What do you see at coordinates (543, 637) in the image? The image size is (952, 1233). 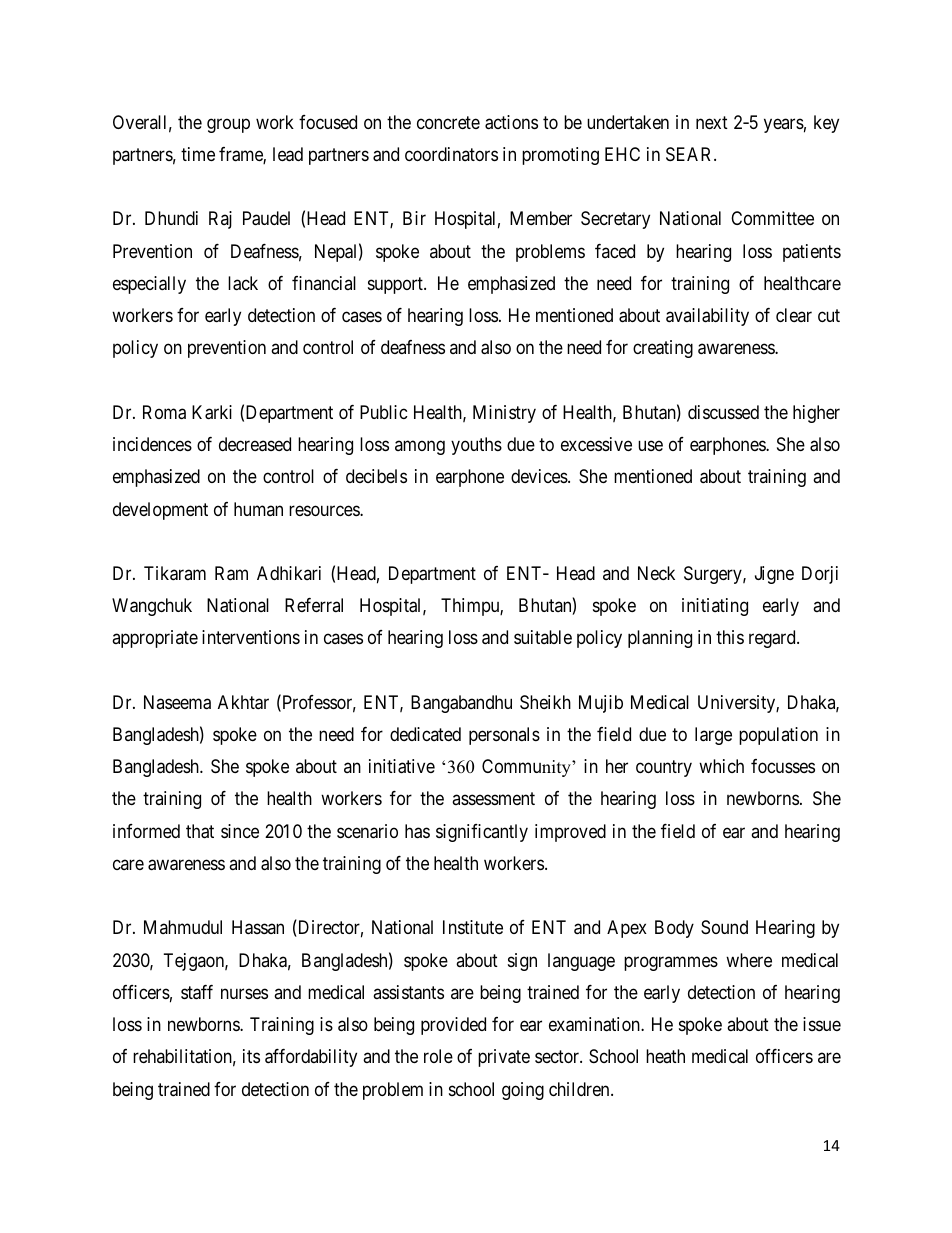 I see `suitable` at bounding box center [543, 637].
